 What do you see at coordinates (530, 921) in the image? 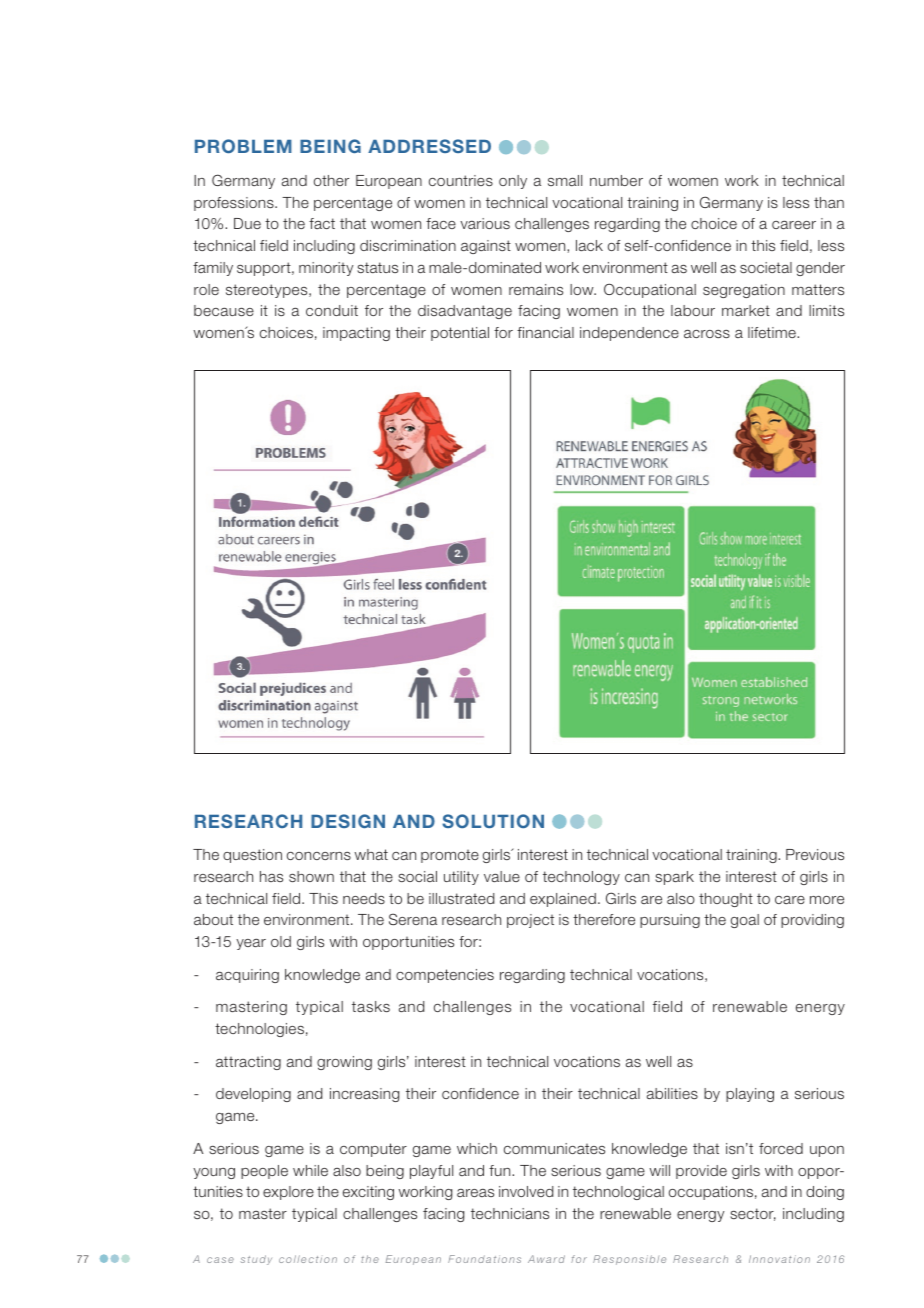
I see `project` at bounding box center [530, 921].
